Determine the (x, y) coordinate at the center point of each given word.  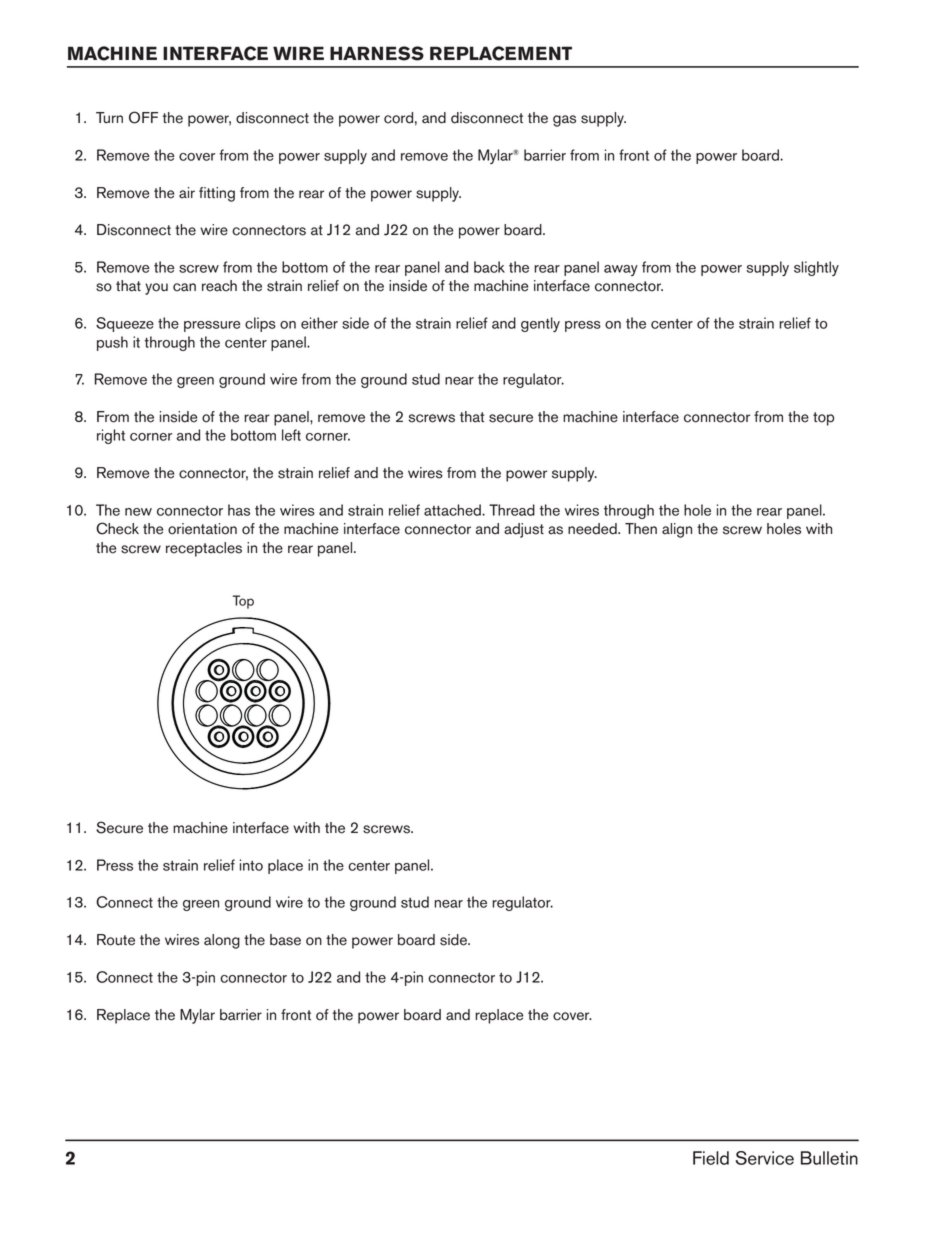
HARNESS (377, 53)
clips (260, 324)
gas (564, 121)
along (222, 941)
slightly (816, 268)
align (677, 530)
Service (765, 1158)
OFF (143, 117)
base (285, 940)
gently (540, 324)
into (251, 865)
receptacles (204, 549)
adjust (524, 530)
